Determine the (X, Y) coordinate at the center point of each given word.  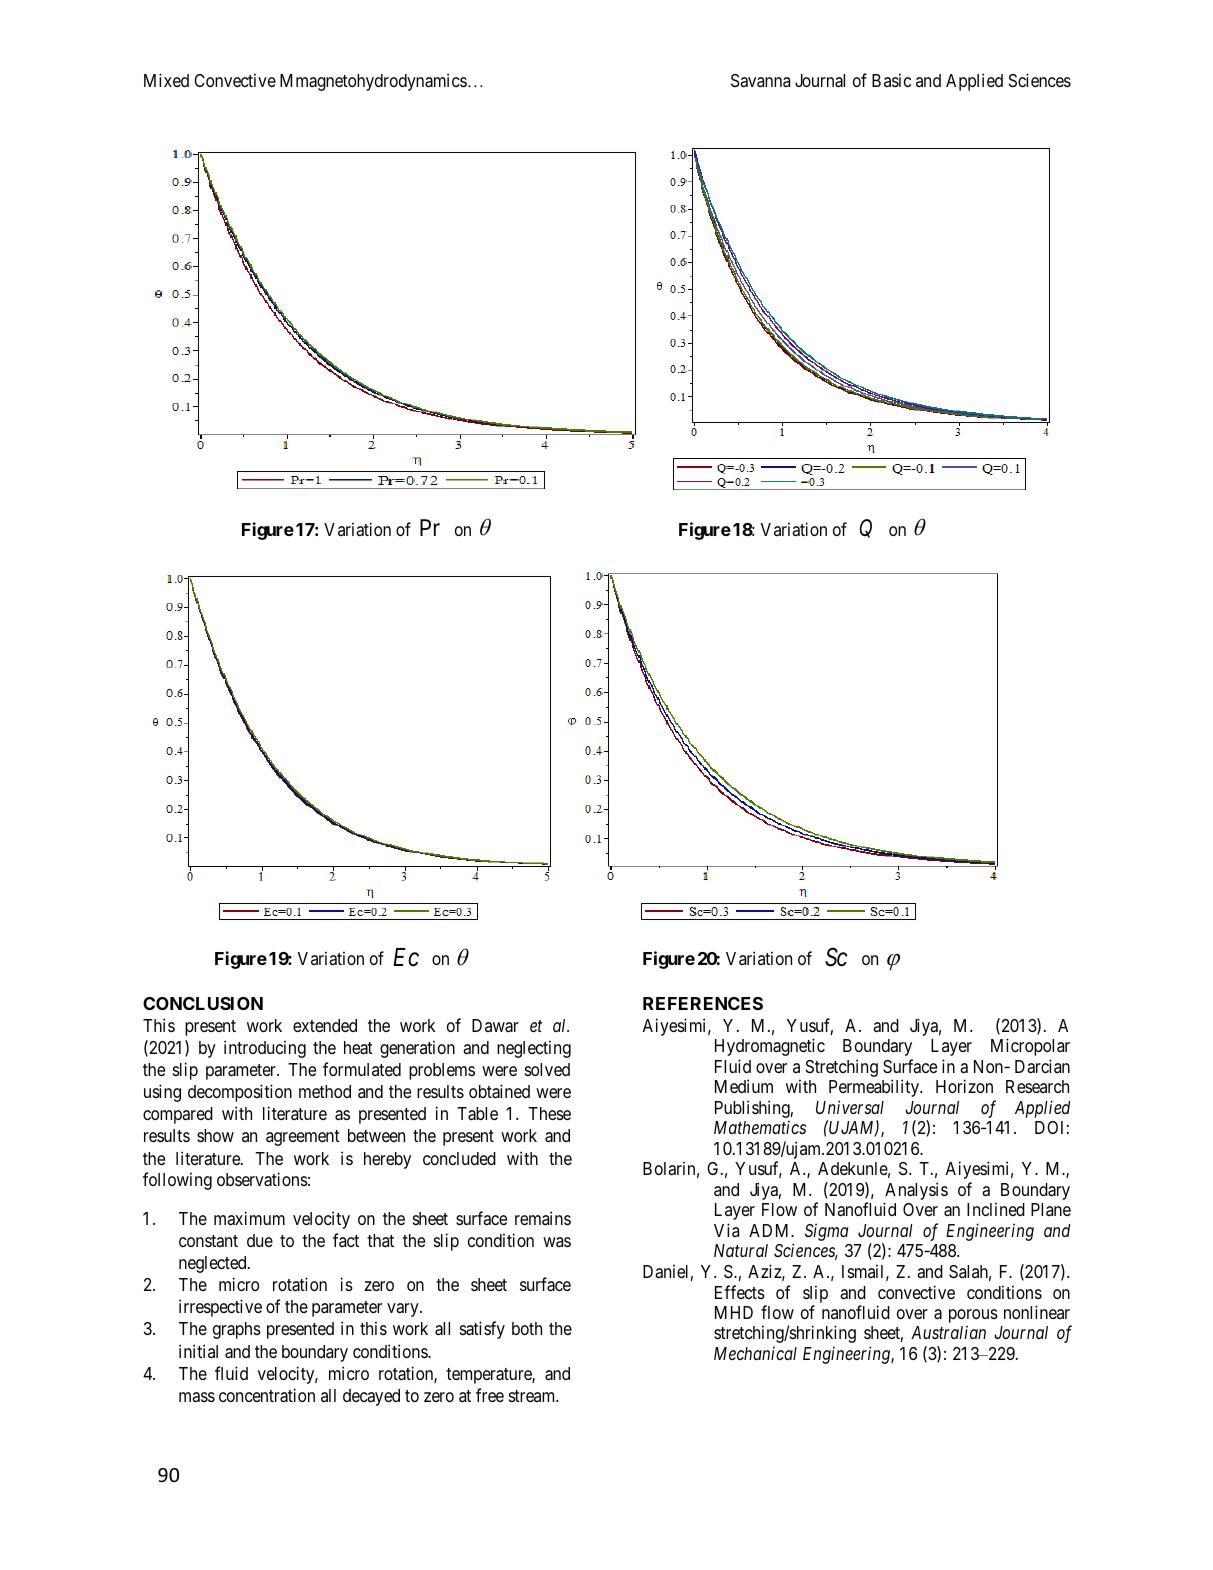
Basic (891, 80)
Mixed (166, 80)
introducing (265, 1049)
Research (1037, 1086)
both (527, 1328)
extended (325, 1025)
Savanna (760, 80)
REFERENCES (703, 1003)
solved (547, 1069)
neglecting (534, 1049)
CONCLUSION (203, 1003)
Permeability (875, 1088)
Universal (850, 1107)
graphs (237, 1330)
